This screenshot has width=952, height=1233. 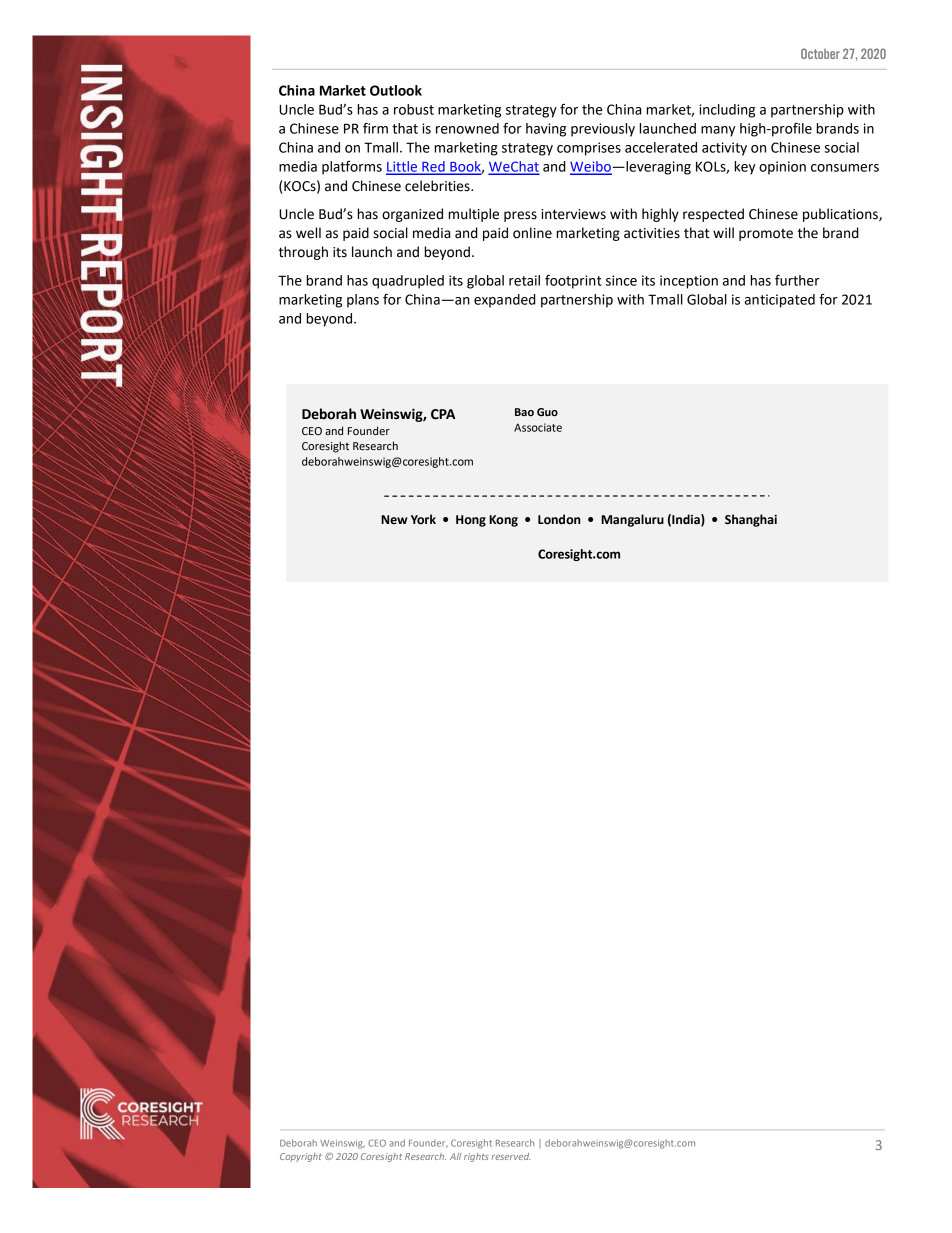 What do you see at coordinates (820, 53) in the screenshot?
I see `October` at bounding box center [820, 53].
